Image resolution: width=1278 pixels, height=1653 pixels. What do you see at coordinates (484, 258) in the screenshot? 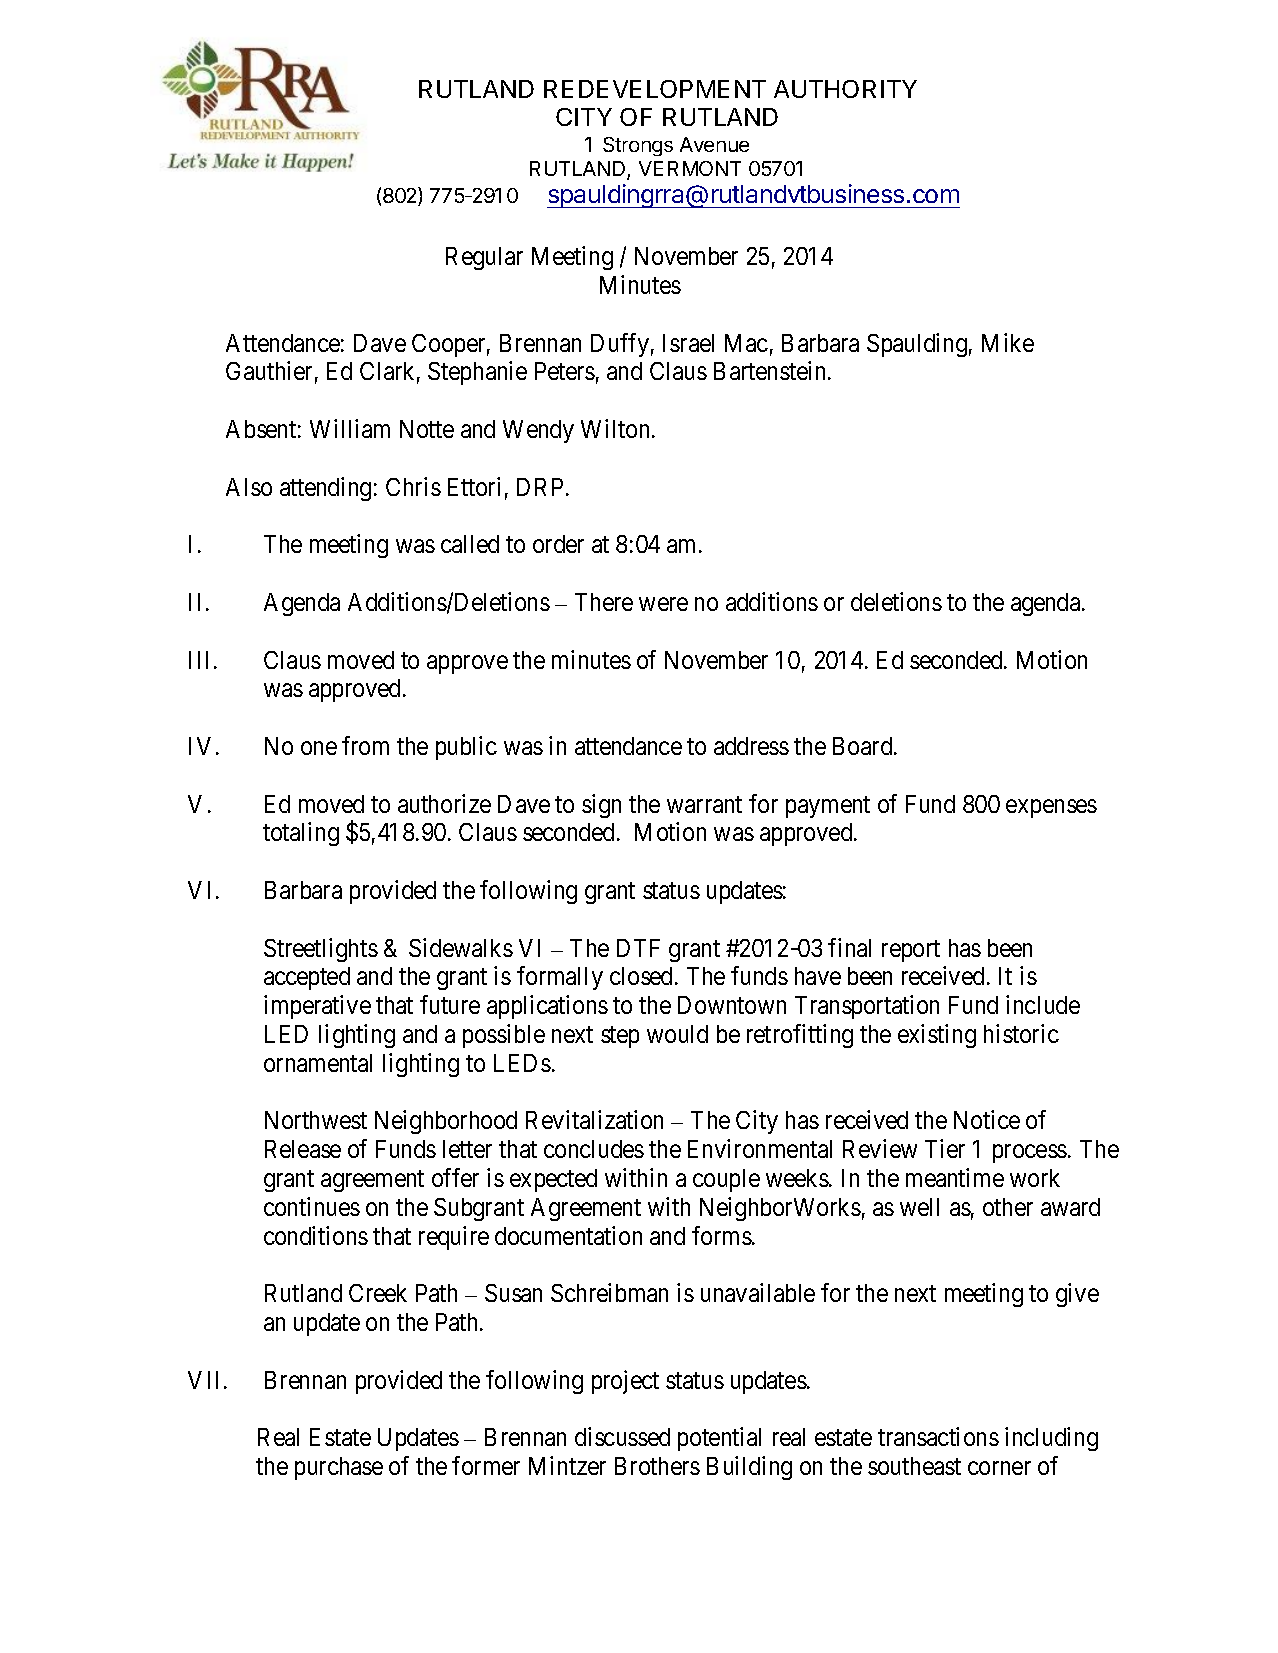
I see `Regular` at bounding box center [484, 258].
